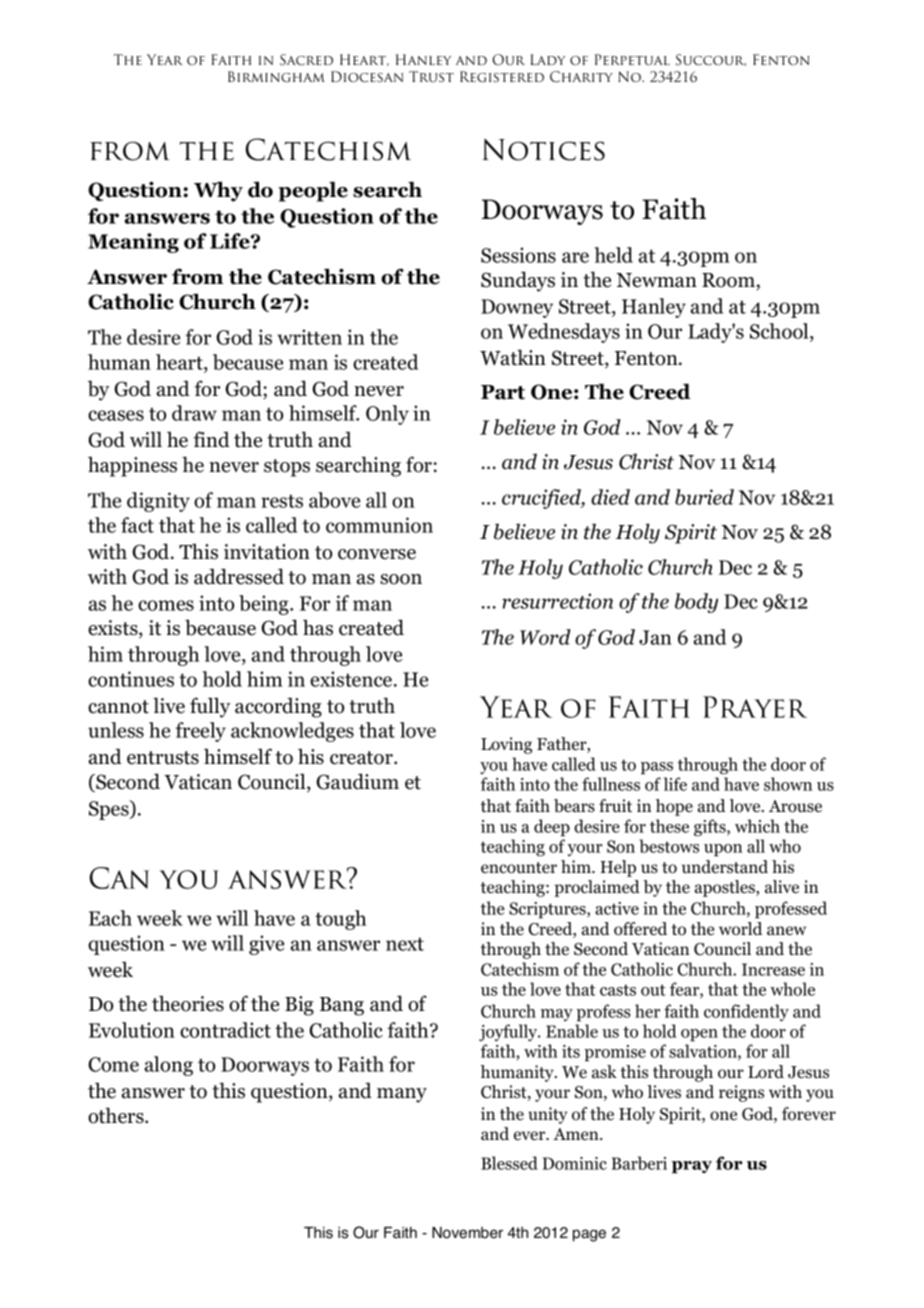 This screenshot has width=924, height=1308. Describe the element at coordinates (502, 76) in the screenshot. I see `Registered` at that location.
